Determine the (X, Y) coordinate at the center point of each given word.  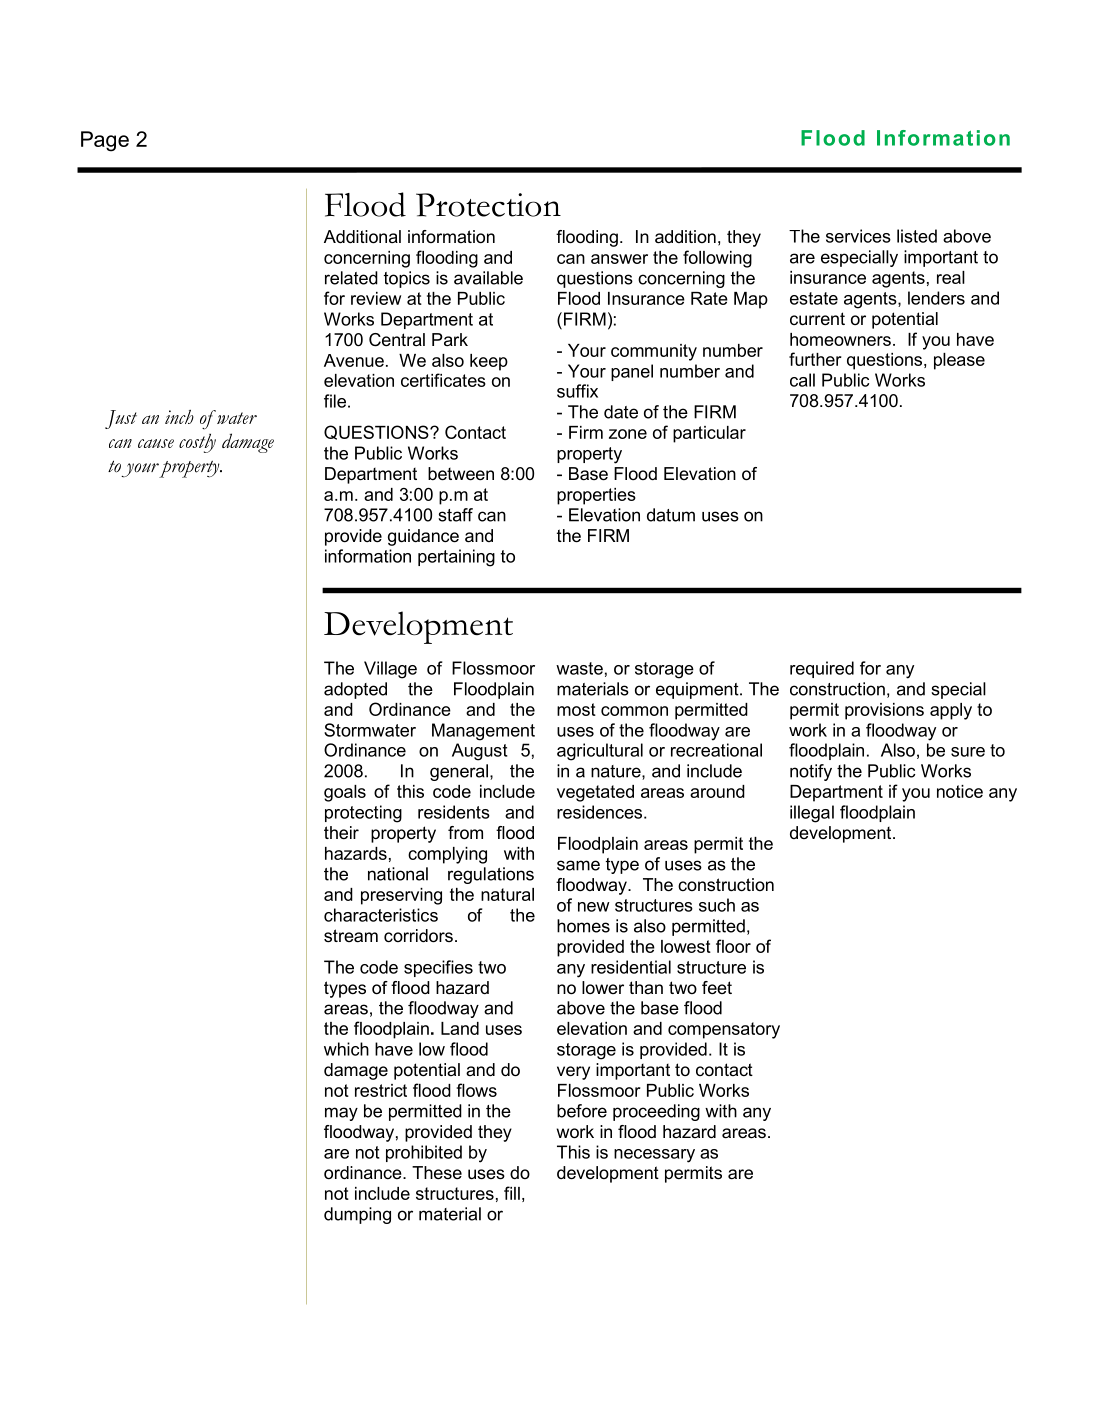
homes (583, 926)
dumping (357, 1215)
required (822, 669)
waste (579, 668)
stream (351, 936)
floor (733, 946)
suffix (577, 391)
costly (197, 443)
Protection (488, 205)
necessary (654, 1156)
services (858, 236)
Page (105, 141)
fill (512, 1193)
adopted (355, 690)
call (802, 380)
